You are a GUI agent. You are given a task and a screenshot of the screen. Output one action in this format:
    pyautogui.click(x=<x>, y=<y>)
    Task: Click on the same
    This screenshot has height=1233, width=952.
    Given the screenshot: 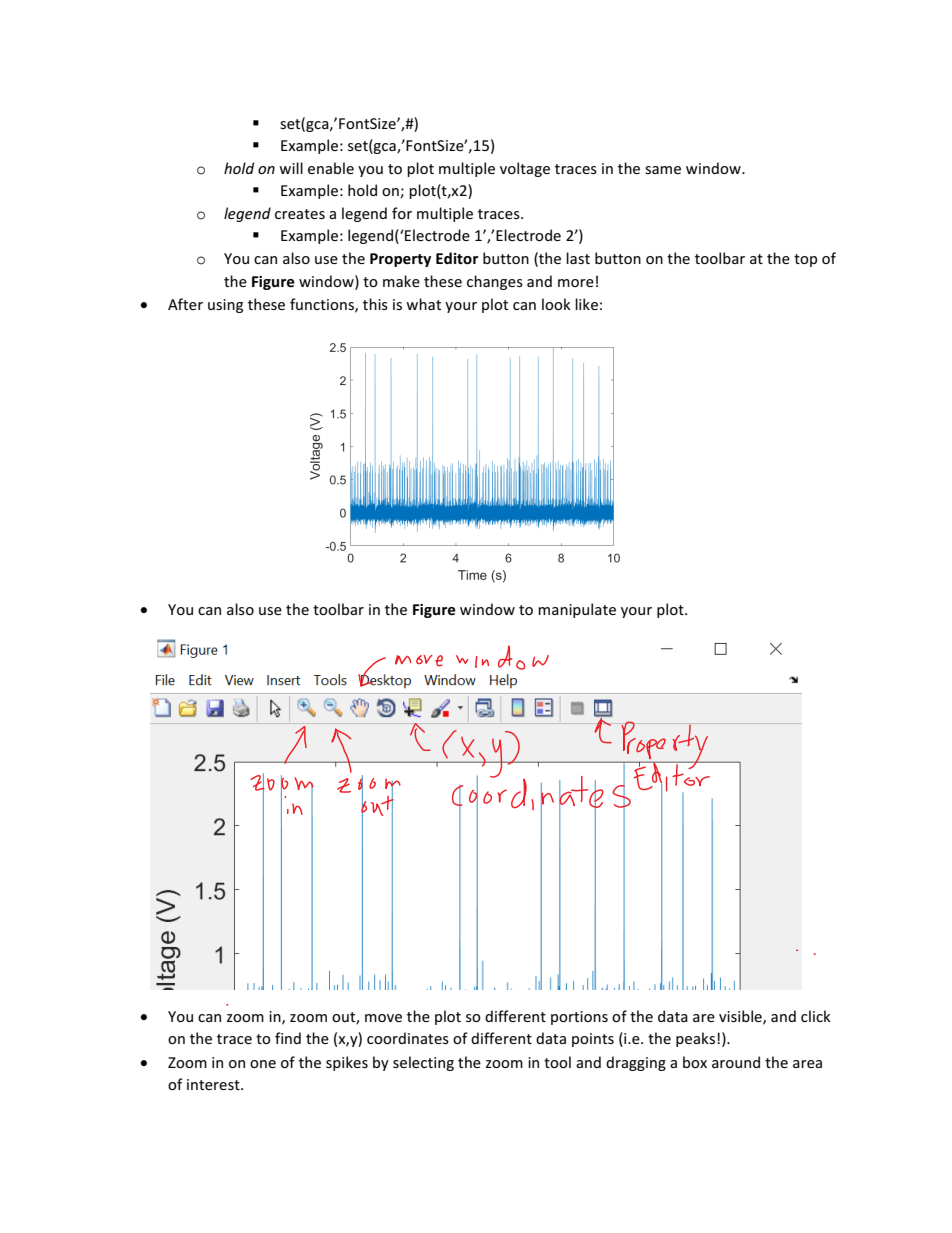 What is the action you would take?
    pyautogui.click(x=663, y=170)
